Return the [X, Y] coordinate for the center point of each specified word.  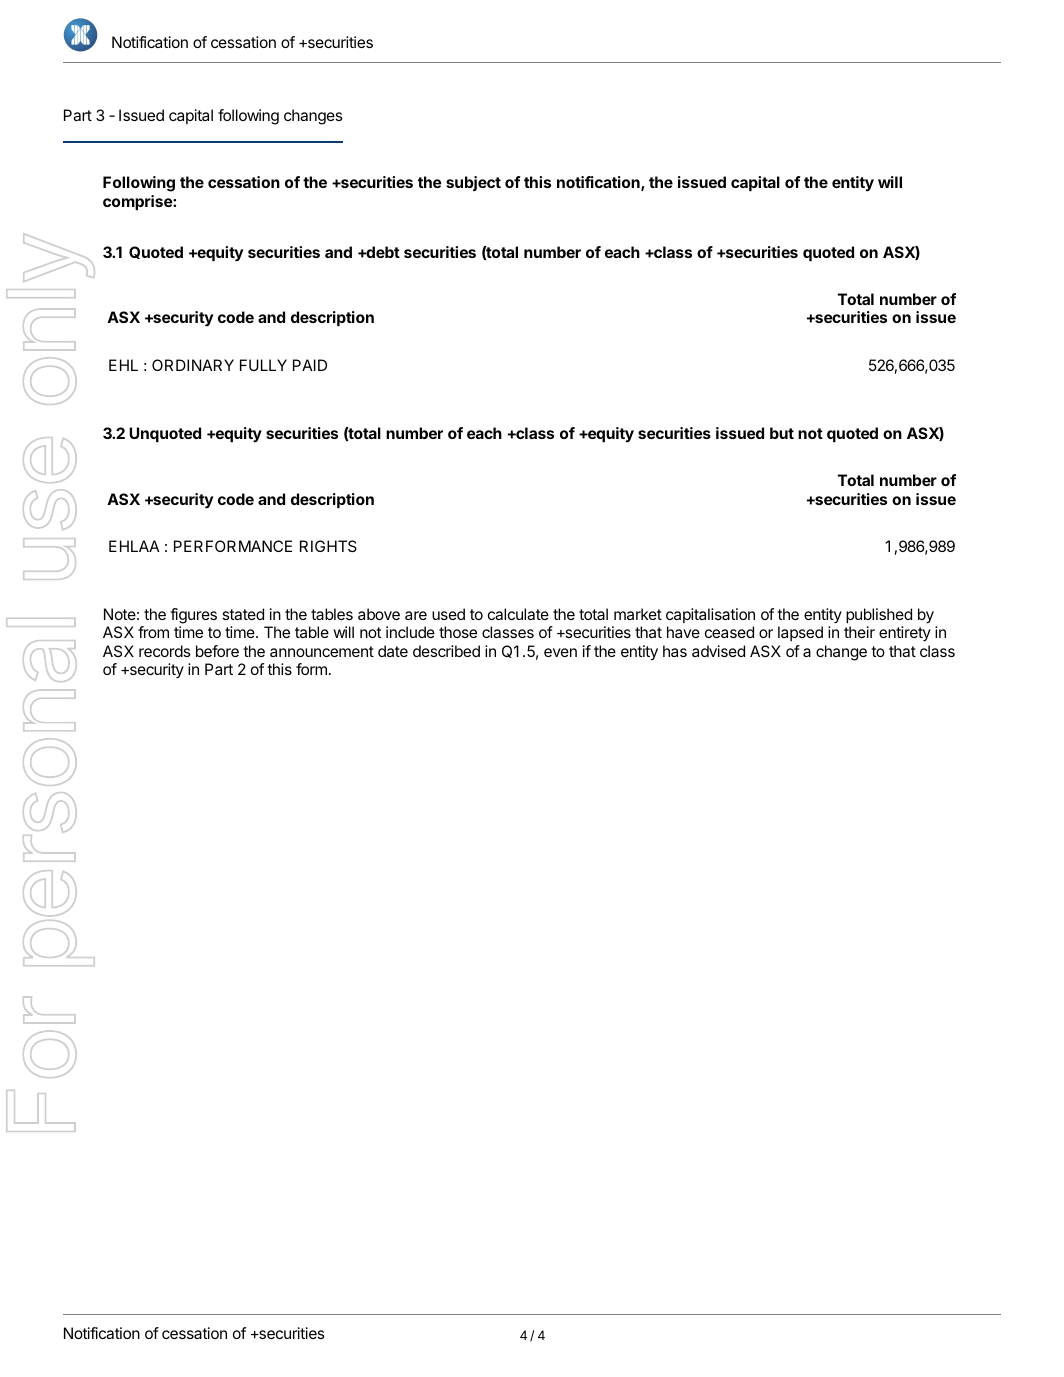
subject [473, 183]
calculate [518, 614]
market [638, 614]
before [217, 651]
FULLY [263, 365]
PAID [310, 365]
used [448, 614]
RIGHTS [328, 546]
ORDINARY [193, 365]
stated [243, 614]
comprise [138, 202]
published [879, 615]
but [782, 433]
